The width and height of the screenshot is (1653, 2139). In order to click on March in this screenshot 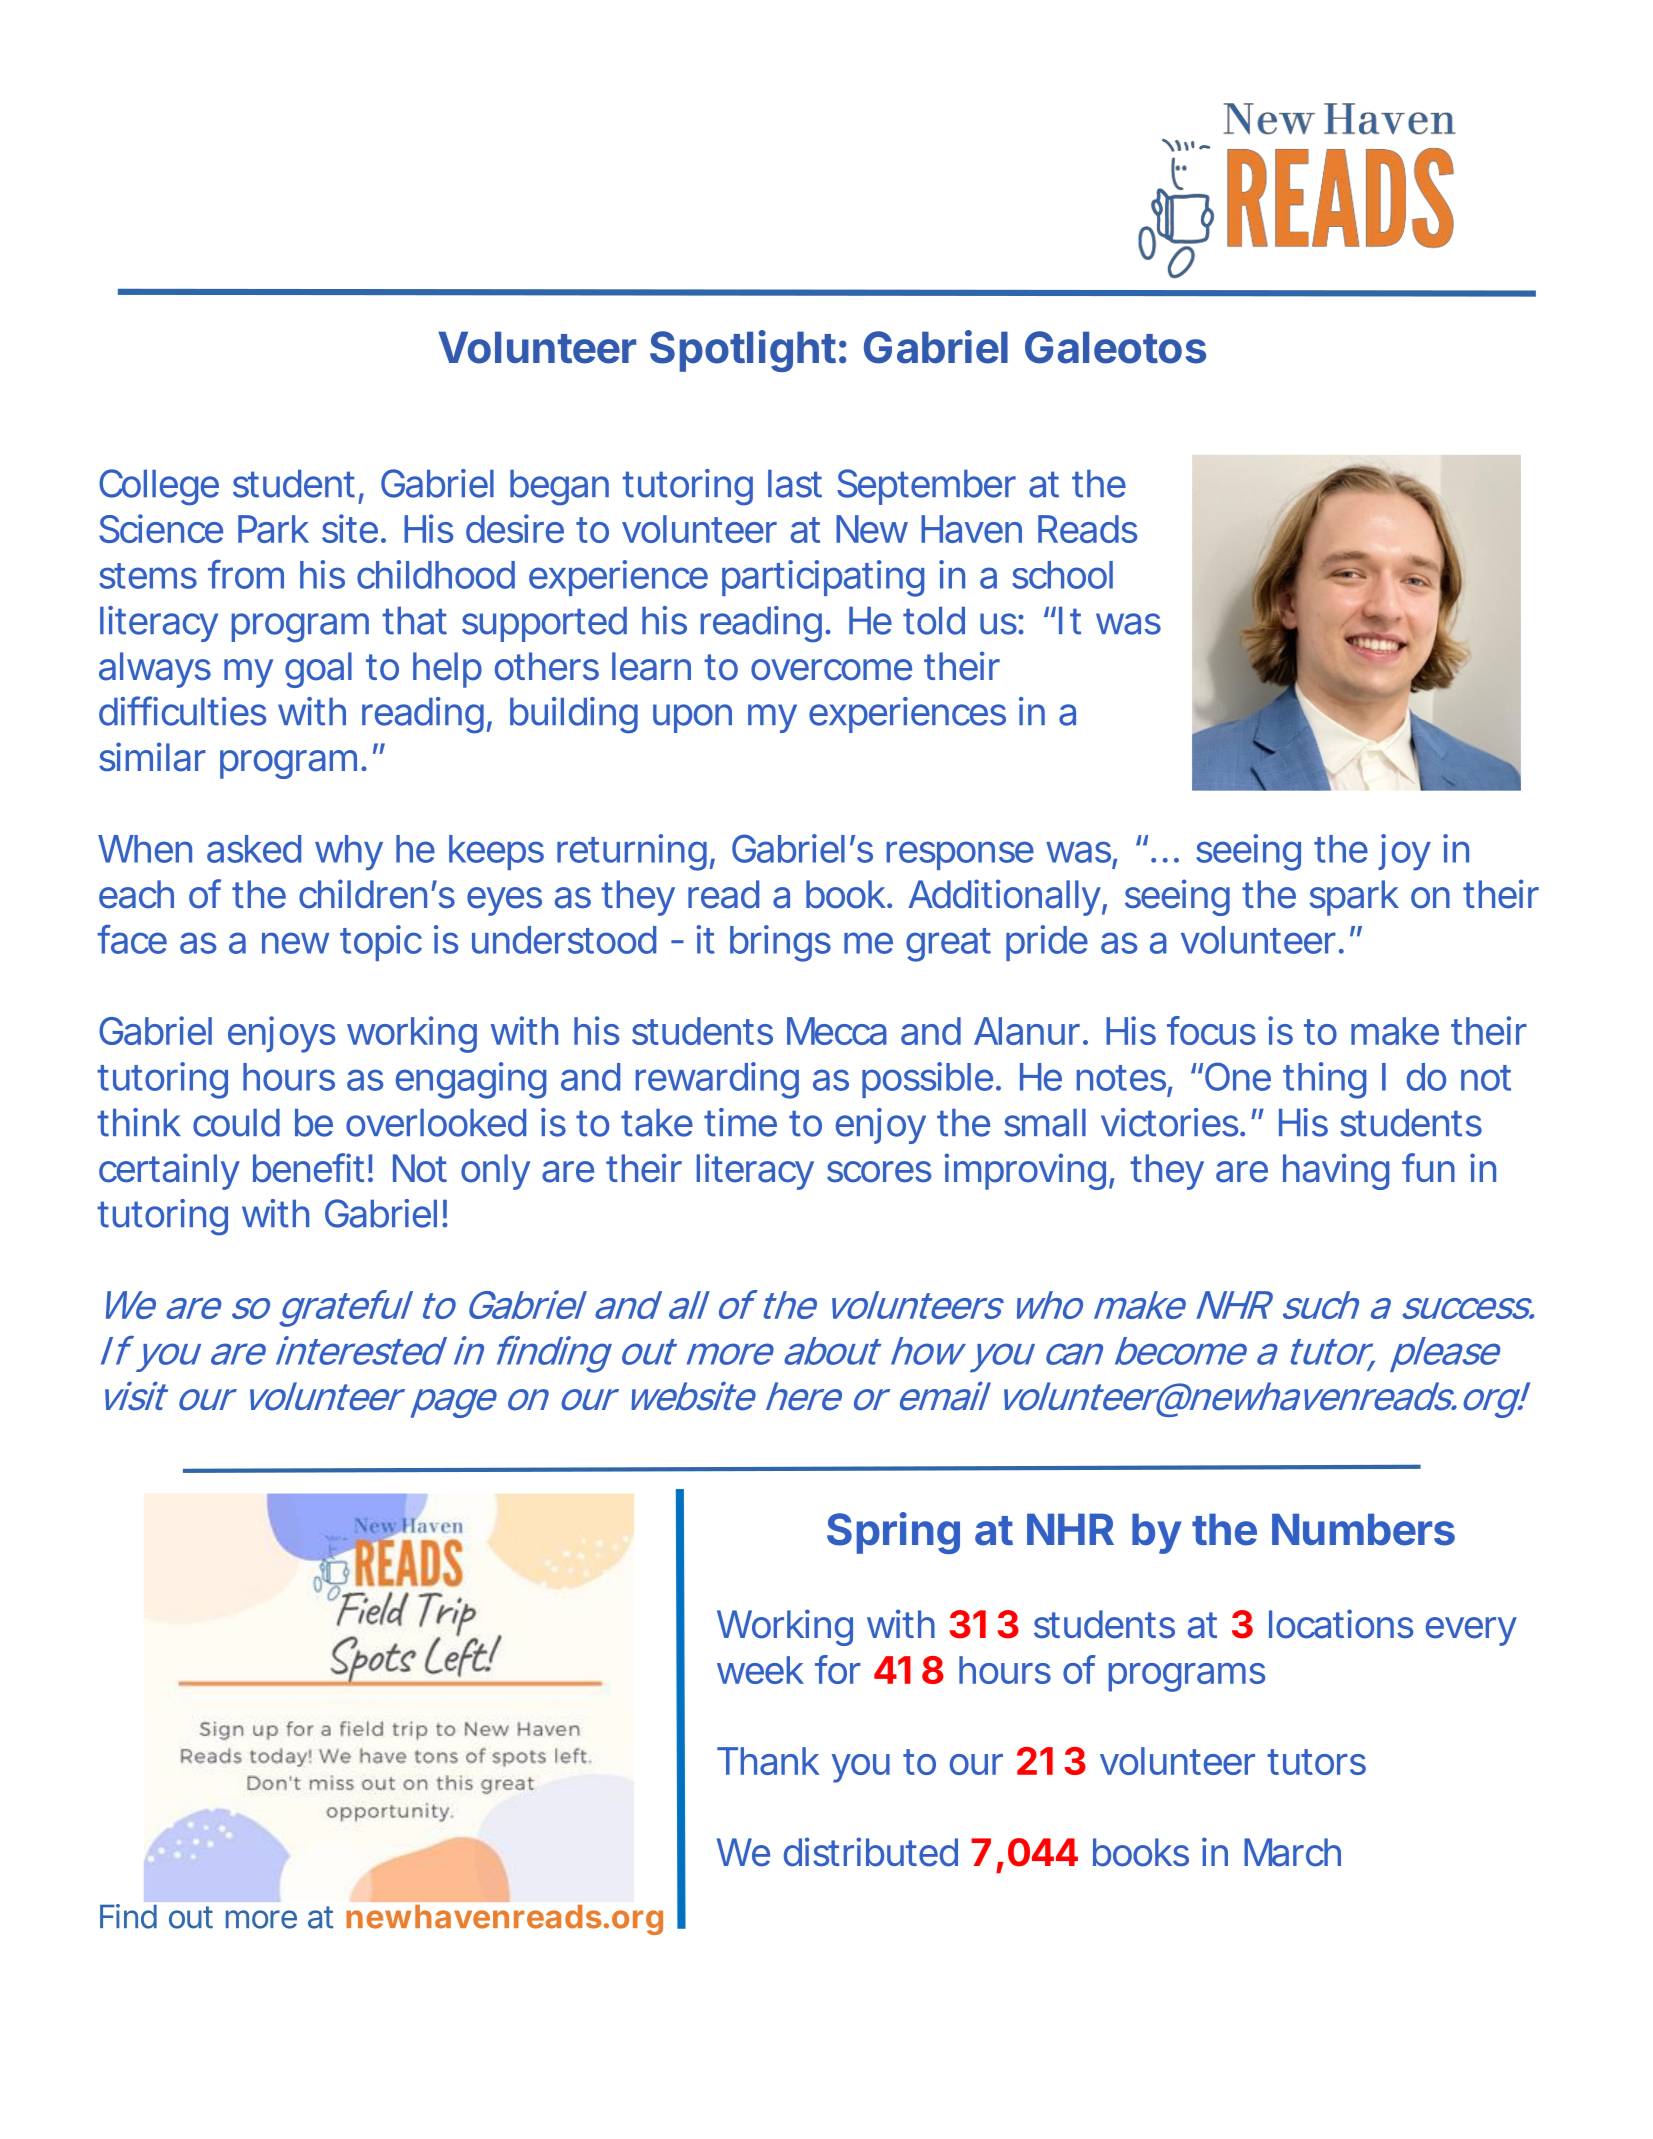, I will do `click(1292, 1852)`.
